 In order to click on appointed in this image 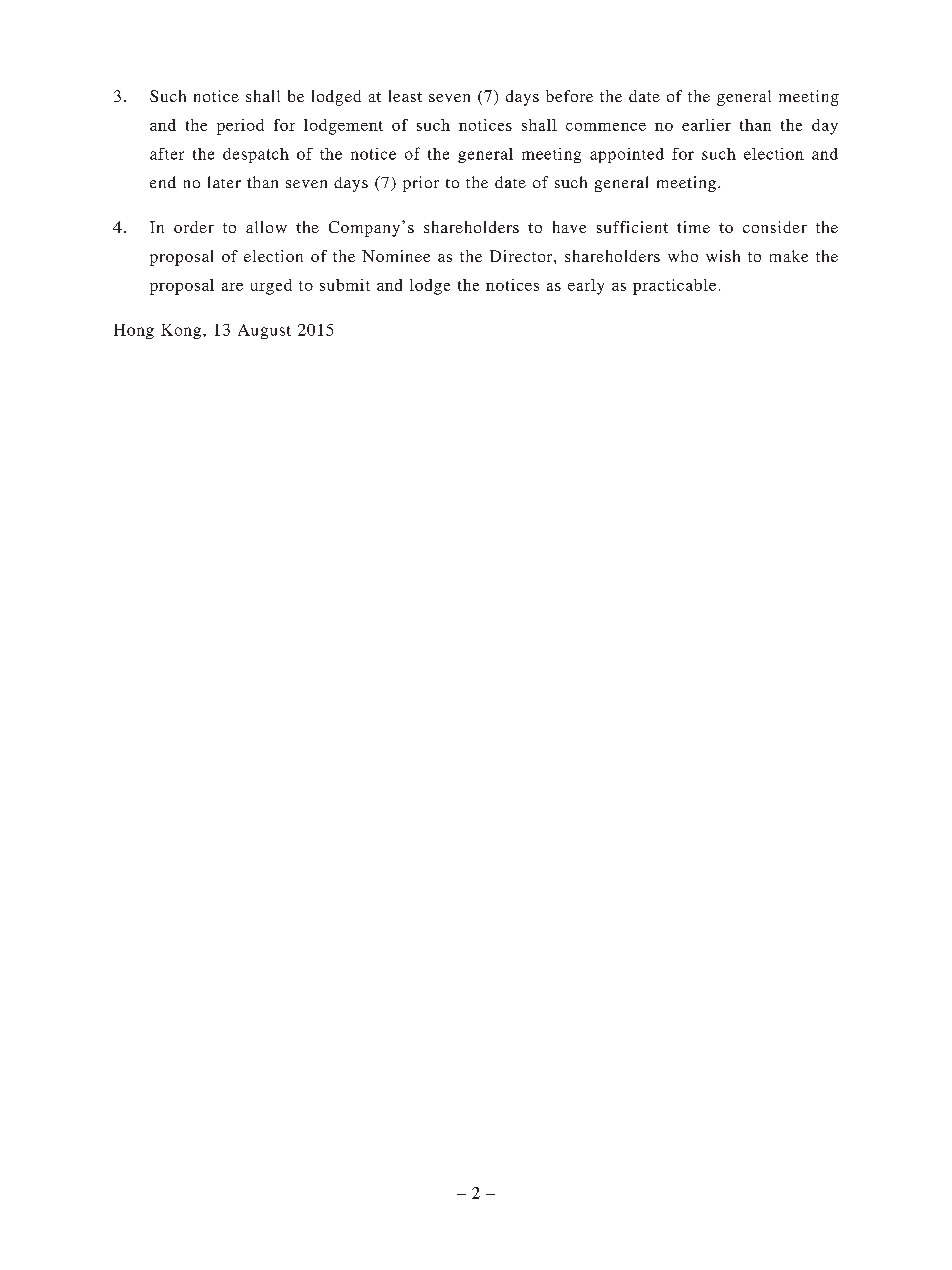, I will do `click(627, 155)`.
